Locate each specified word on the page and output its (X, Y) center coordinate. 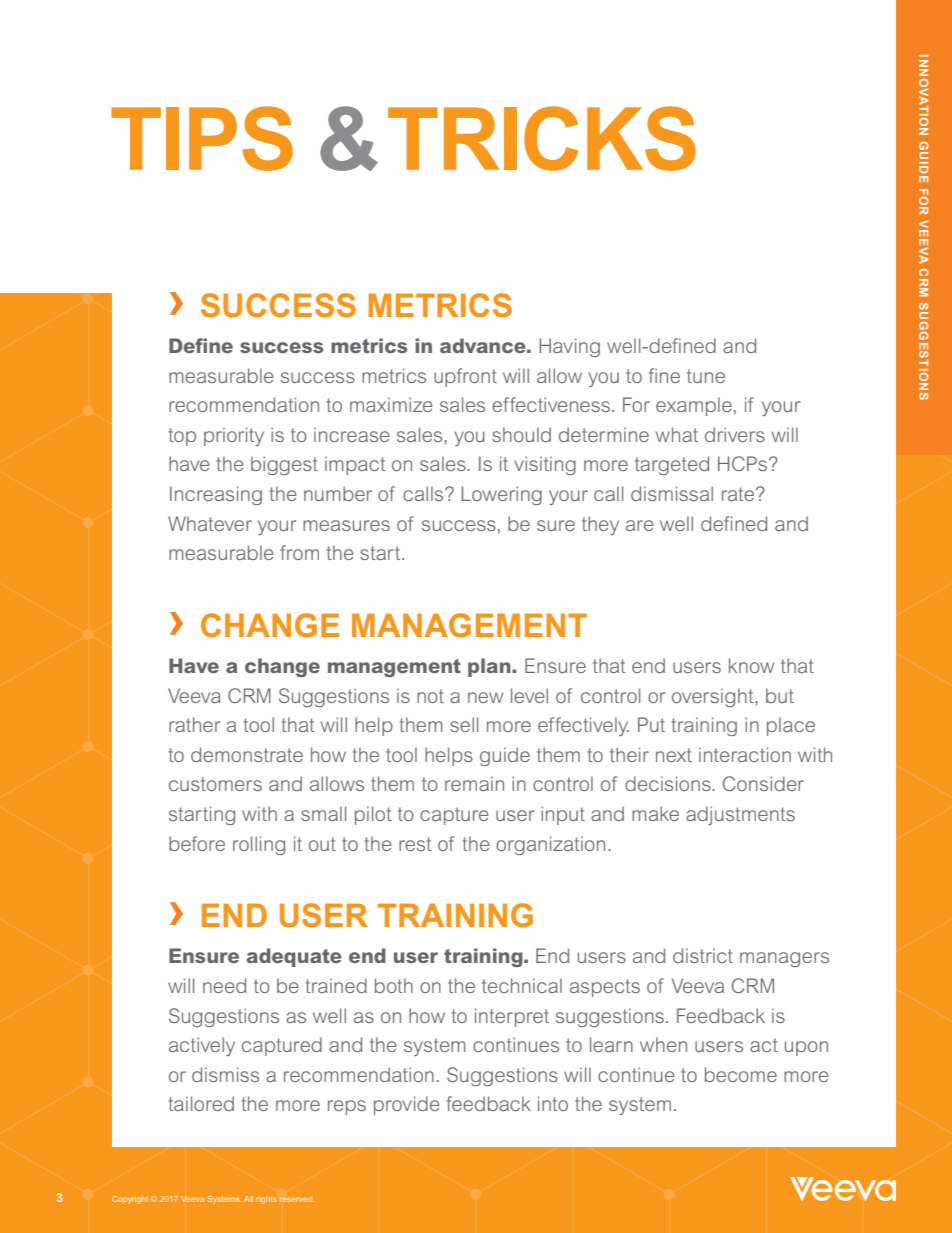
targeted (672, 465)
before (197, 843)
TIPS (202, 138)
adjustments (740, 815)
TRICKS (542, 138)
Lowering (502, 495)
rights (266, 1200)
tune (706, 376)
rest (415, 844)
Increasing (216, 495)
